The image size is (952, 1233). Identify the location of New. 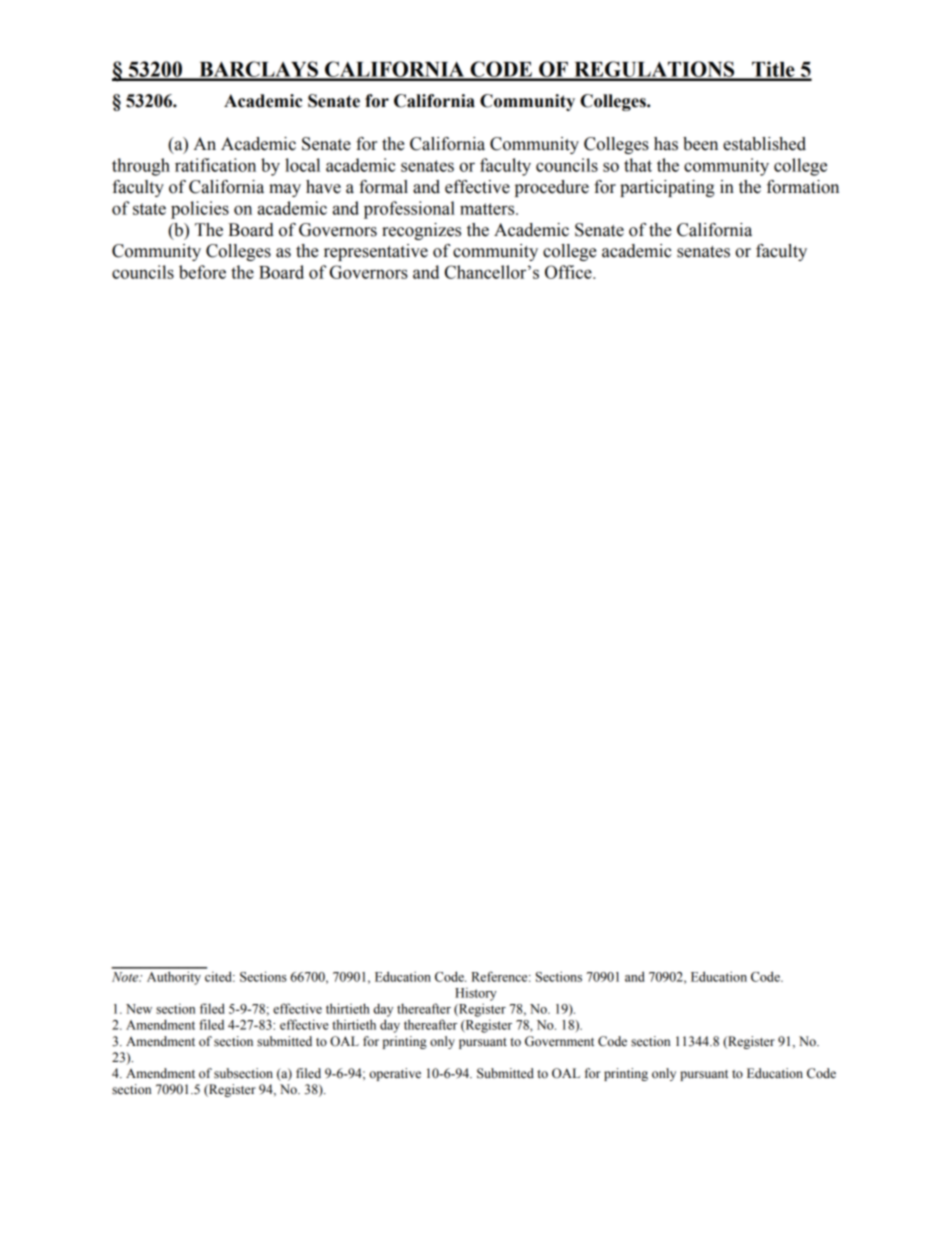
(139, 1009).
